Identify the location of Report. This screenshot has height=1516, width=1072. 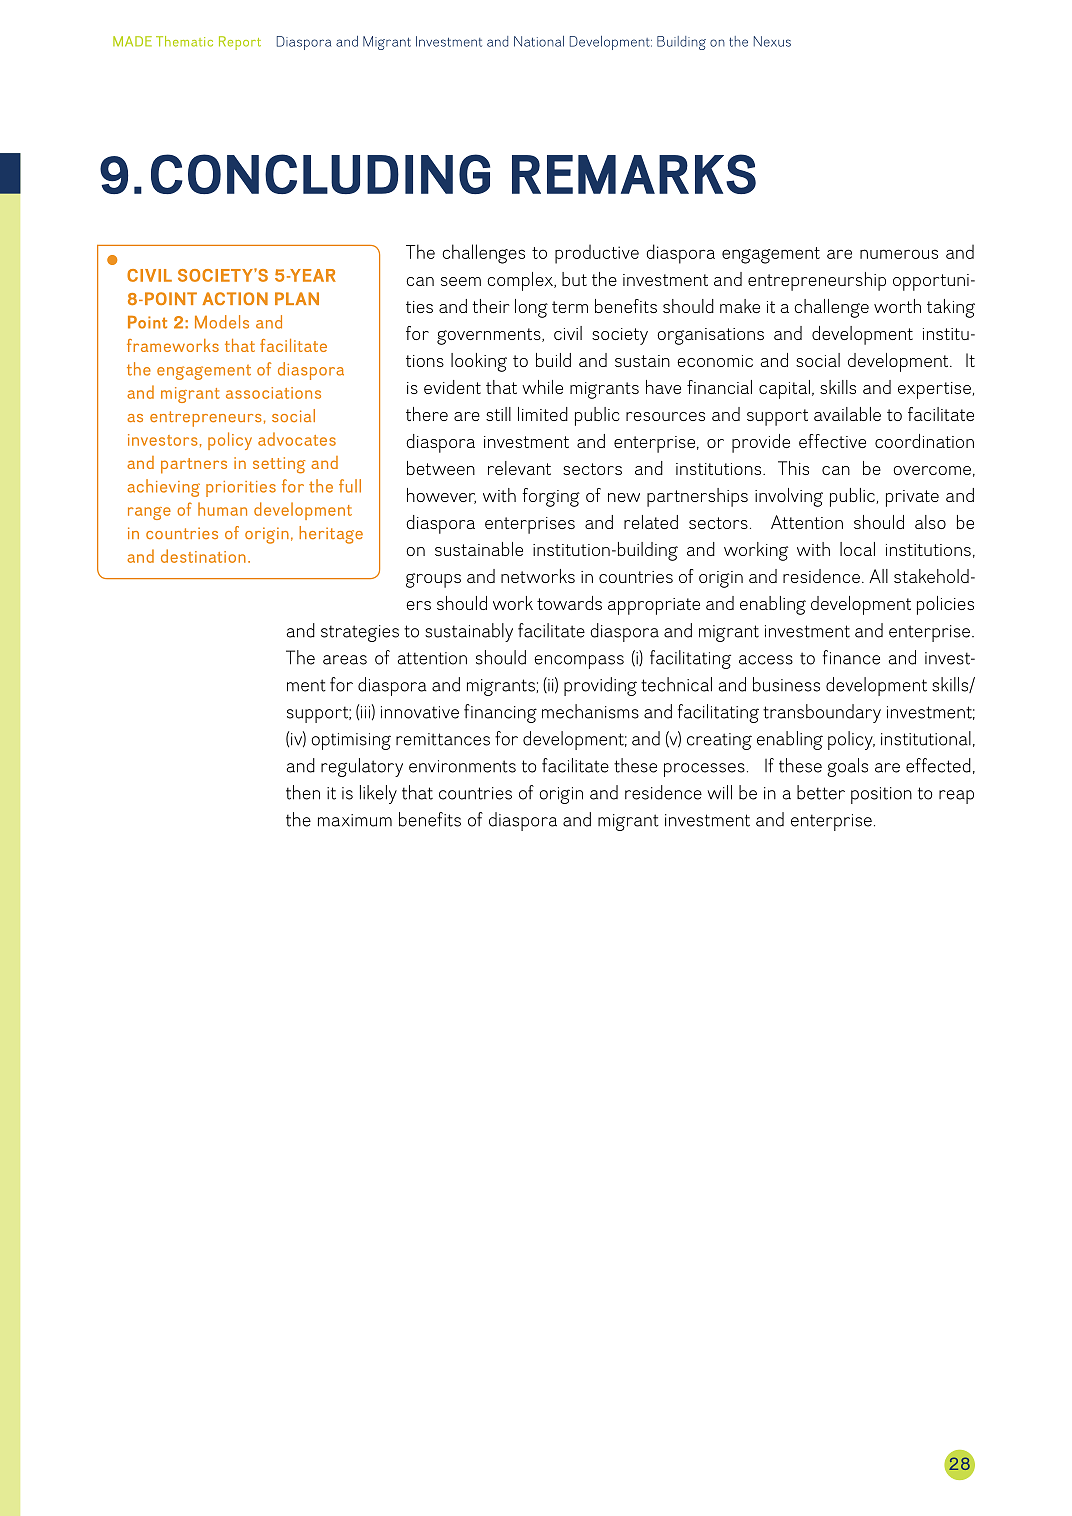
(240, 43).
